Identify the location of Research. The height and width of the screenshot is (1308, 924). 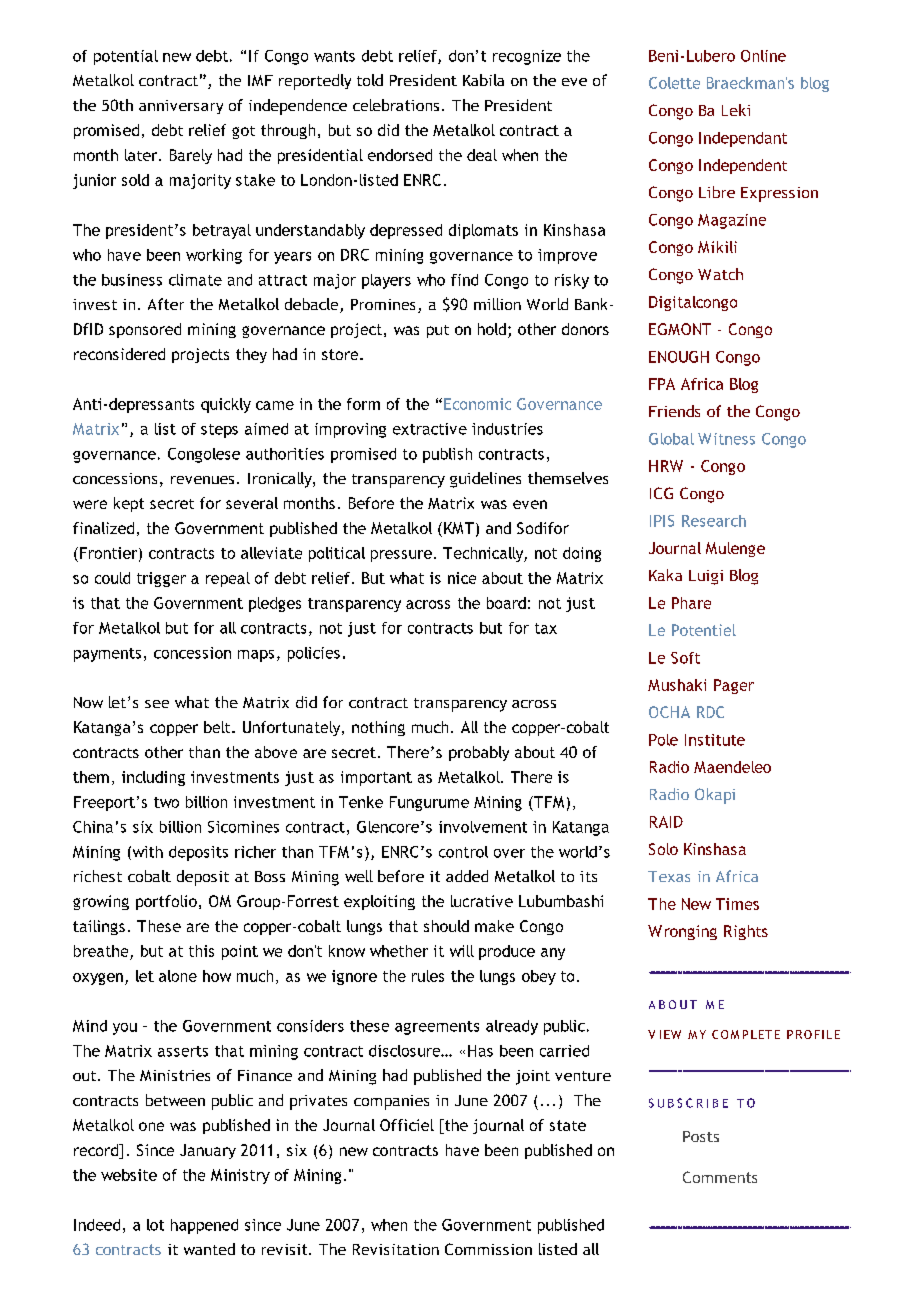
(714, 521).
